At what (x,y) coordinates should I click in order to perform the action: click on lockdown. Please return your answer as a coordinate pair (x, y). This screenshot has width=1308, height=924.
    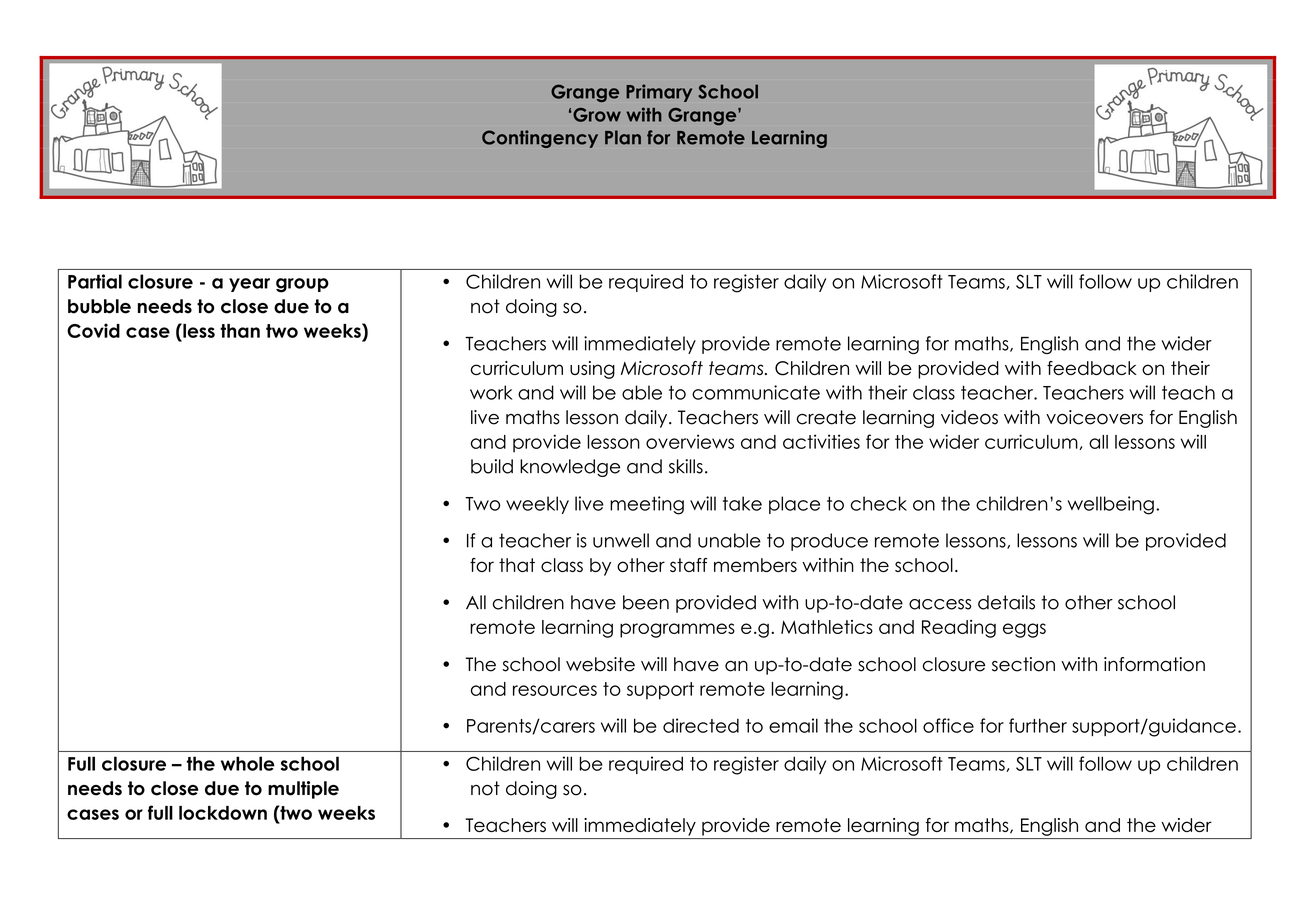
    Looking at the image, I should click on (223, 813).
